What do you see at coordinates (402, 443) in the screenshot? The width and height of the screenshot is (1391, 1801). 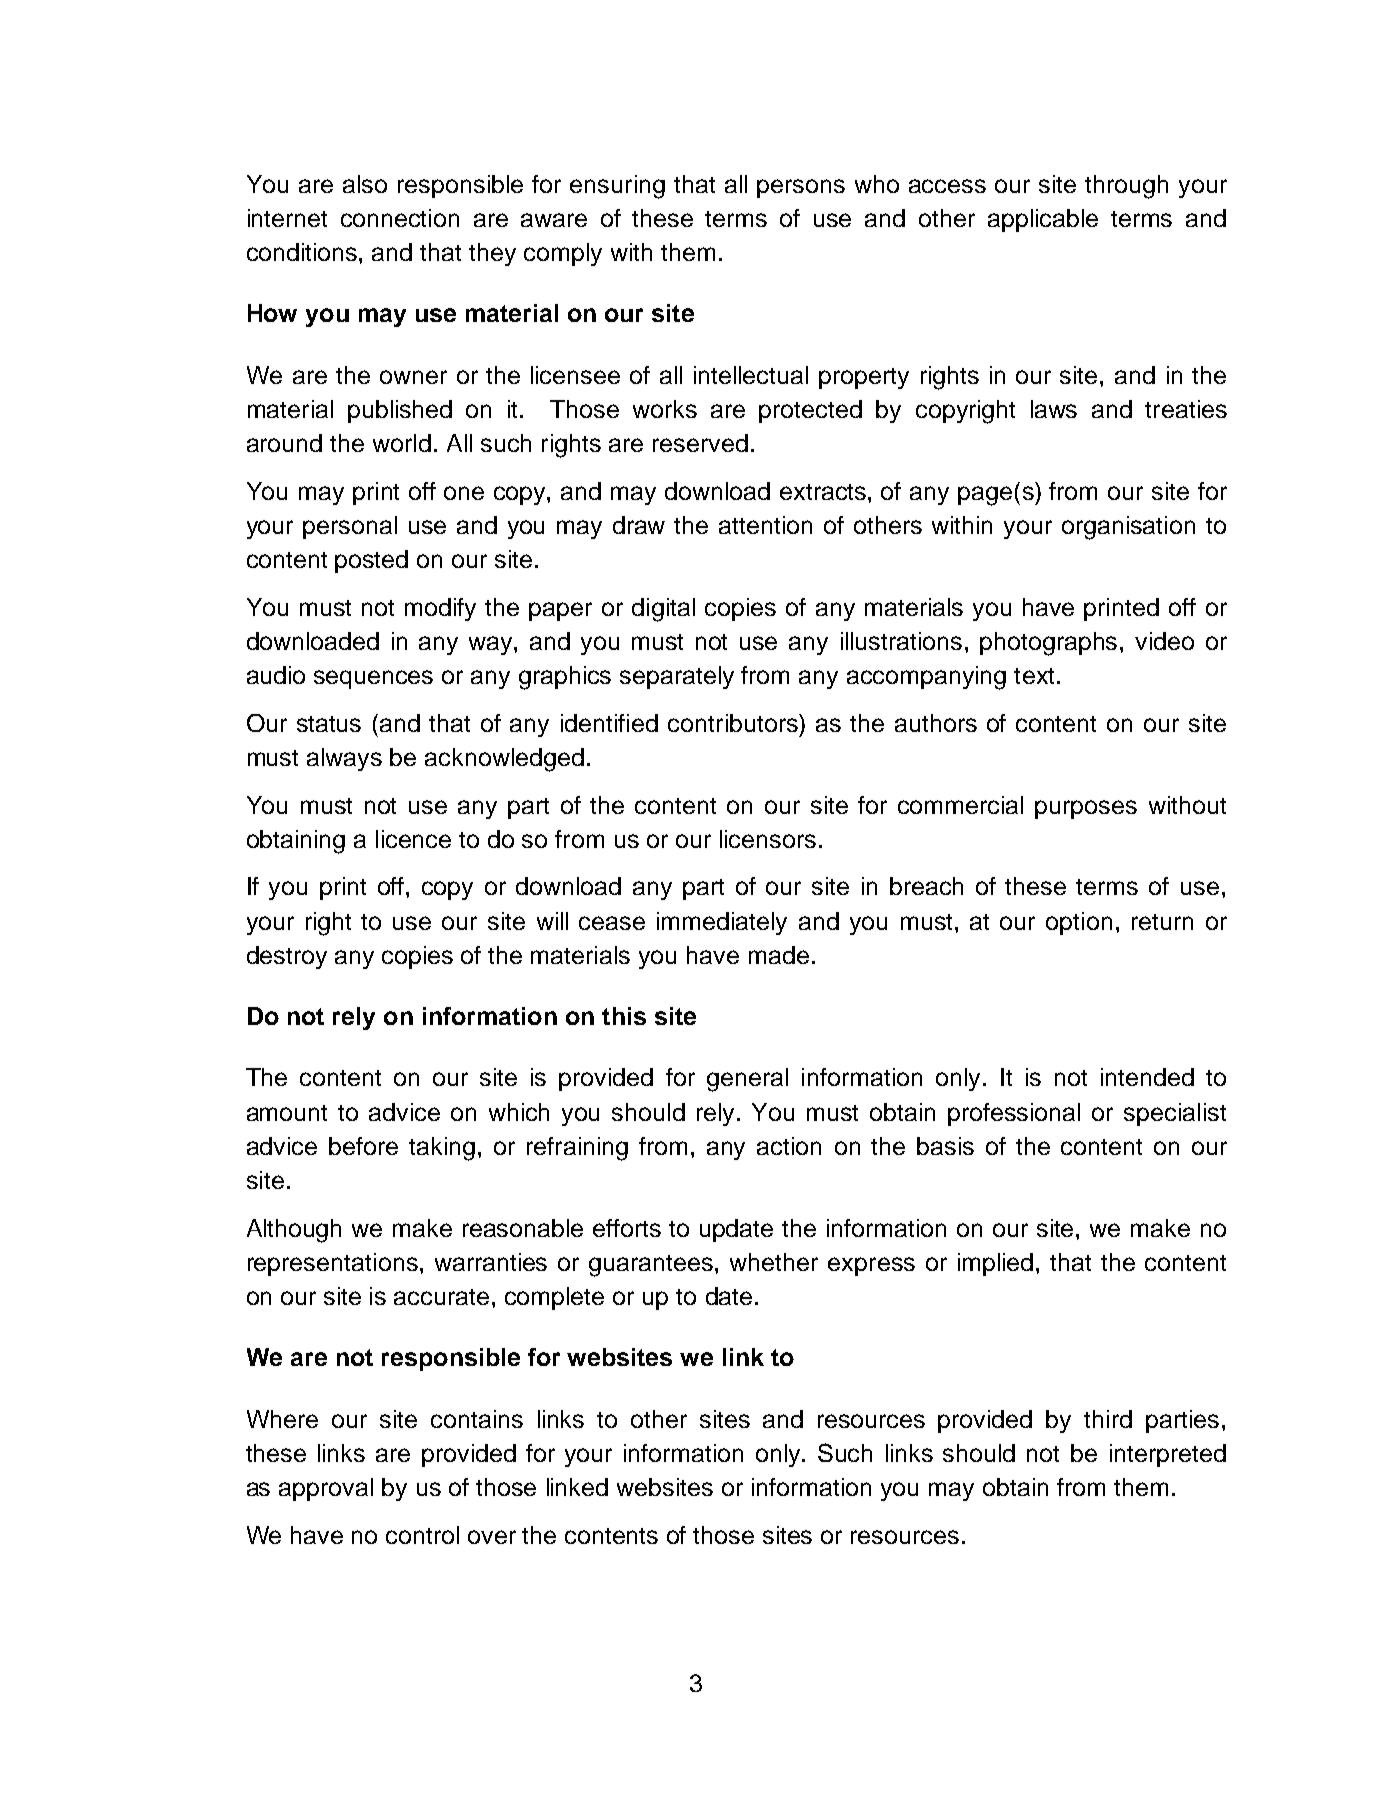 I see `world` at bounding box center [402, 443].
